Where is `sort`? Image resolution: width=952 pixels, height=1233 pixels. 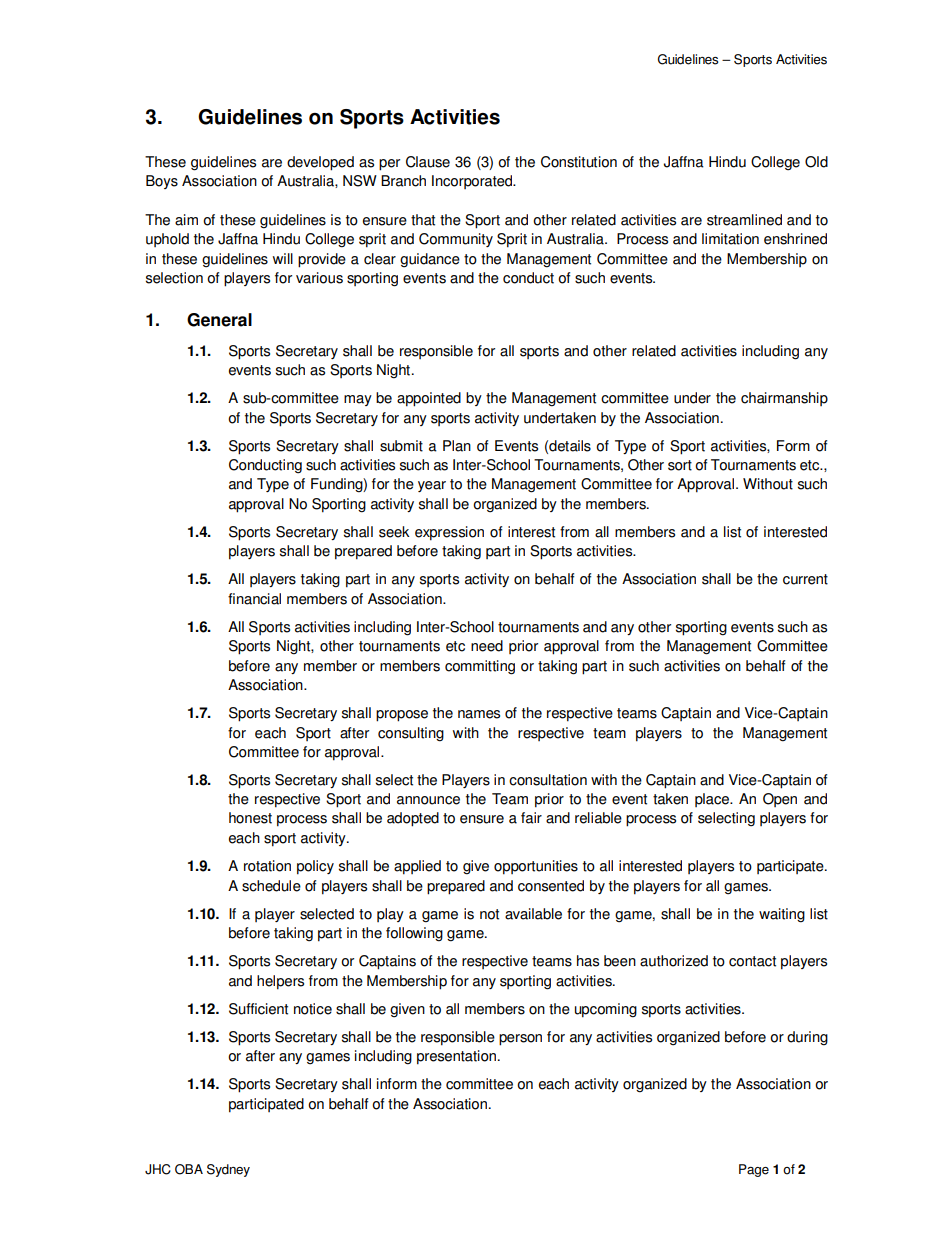 sort is located at coordinates (680, 465).
